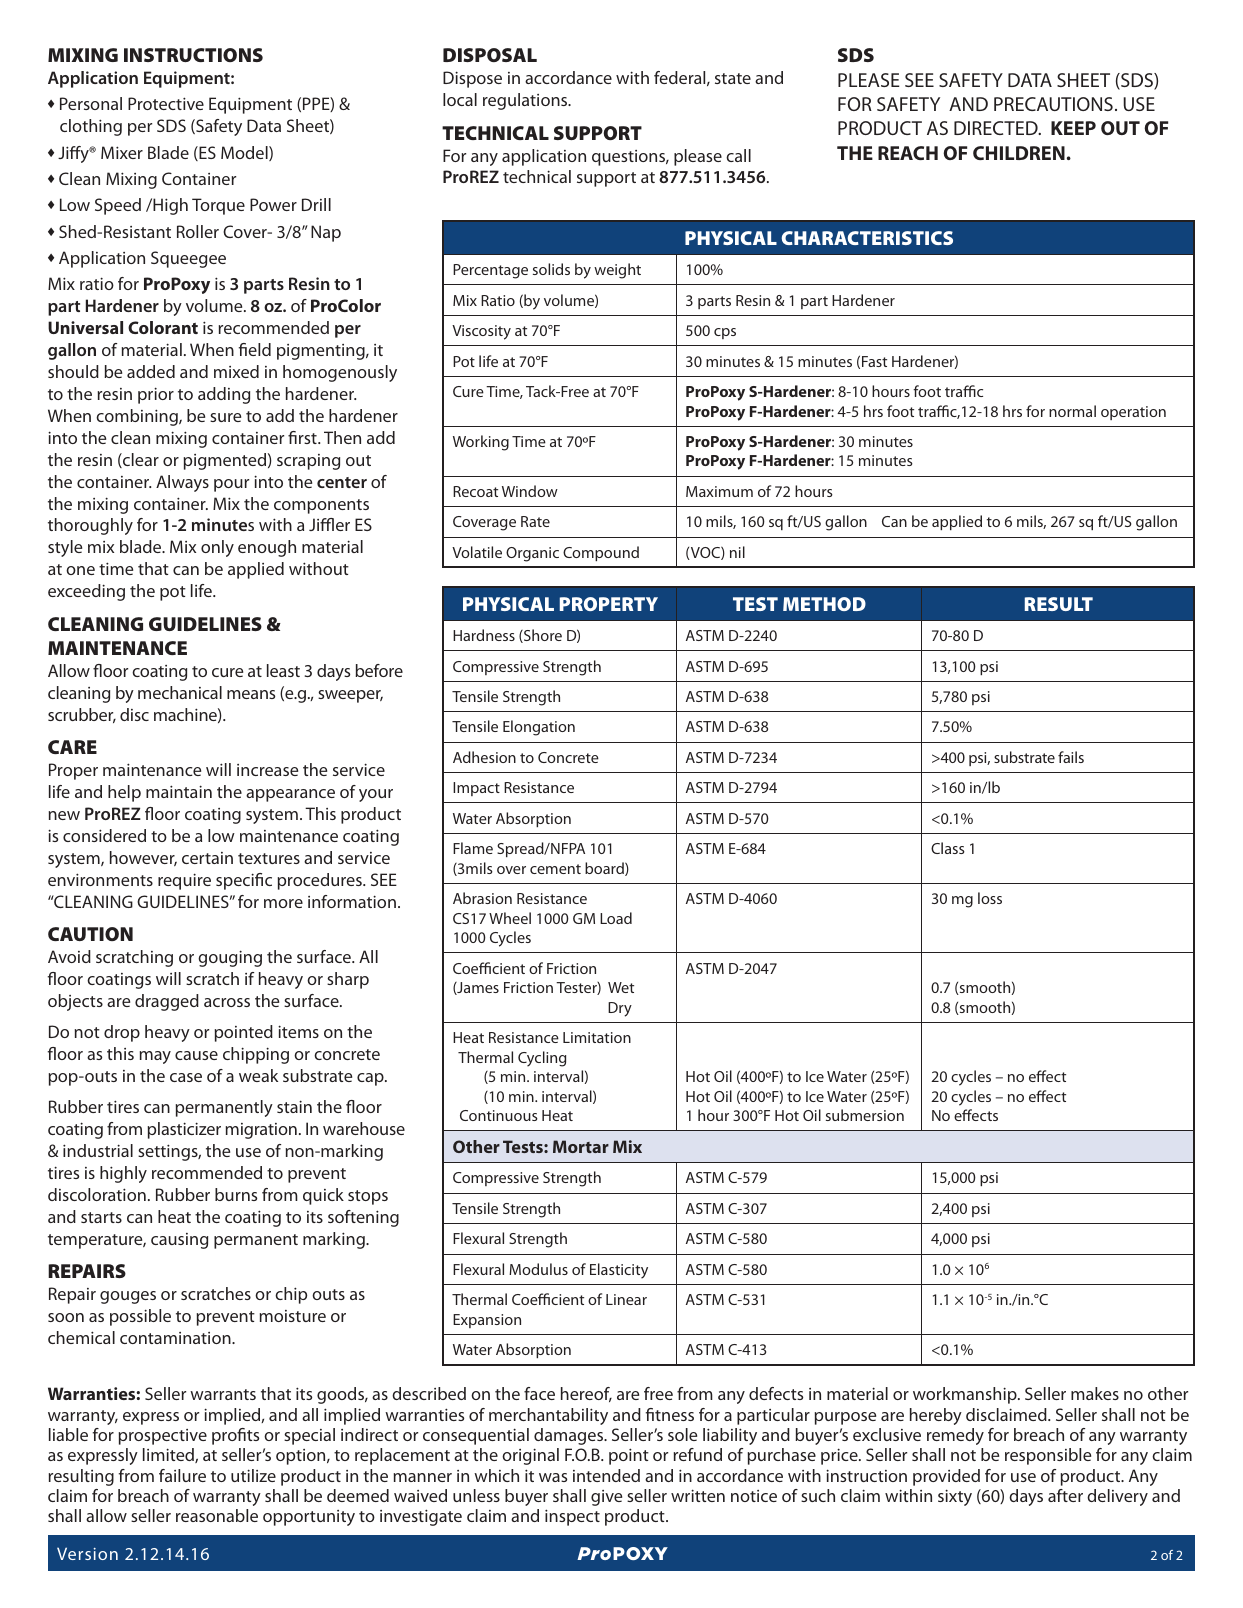 The width and height of the image is (1243, 1608). What do you see at coordinates (955, 1497) in the image?
I see `sixty` at bounding box center [955, 1497].
